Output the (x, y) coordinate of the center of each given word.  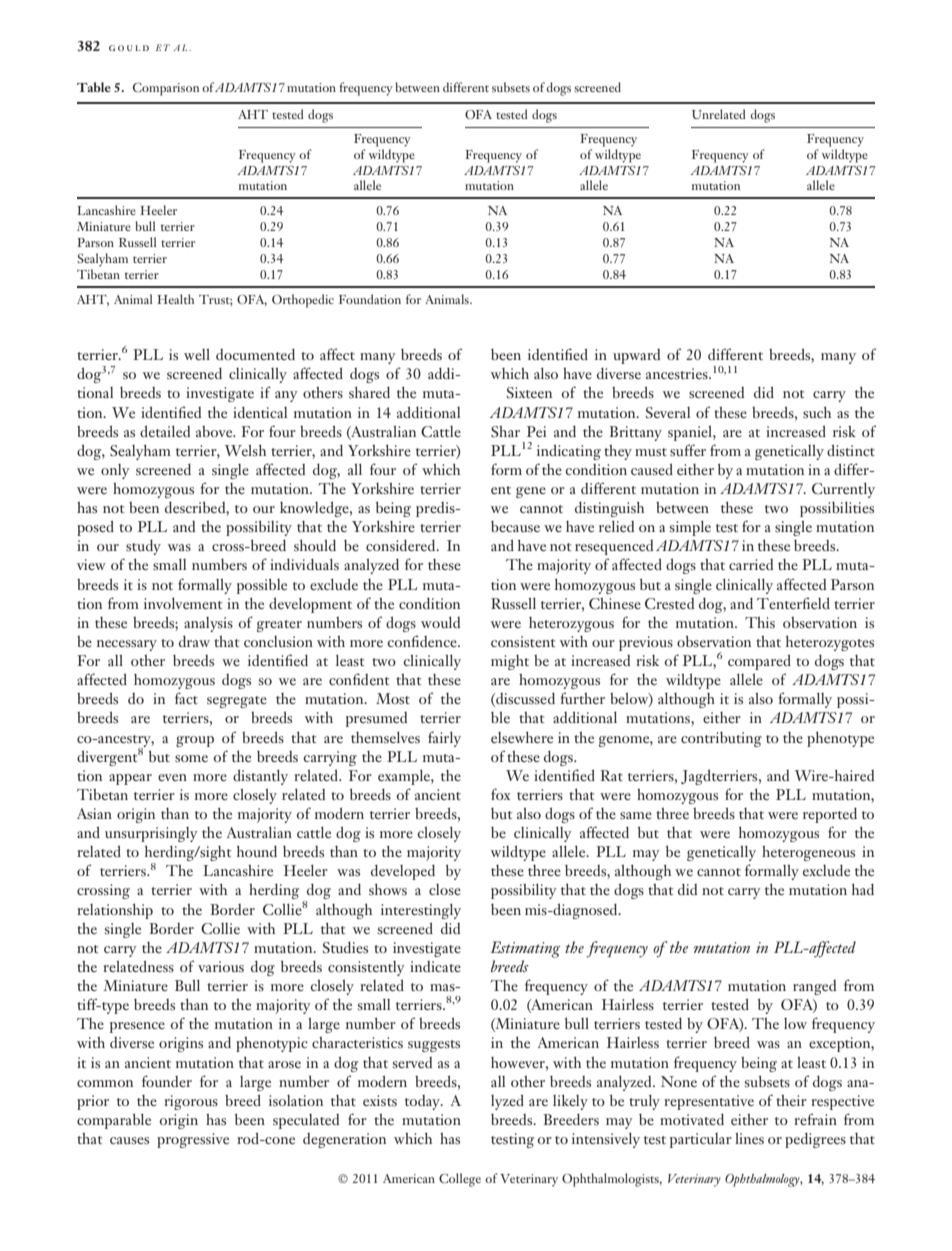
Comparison (166, 89)
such (817, 412)
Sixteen (529, 392)
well (197, 354)
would (440, 622)
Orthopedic (303, 301)
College (460, 1180)
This (760, 622)
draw (194, 641)
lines (749, 1138)
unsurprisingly (151, 834)
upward (636, 356)
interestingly (421, 911)
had (863, 889)
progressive (193, 1140)
